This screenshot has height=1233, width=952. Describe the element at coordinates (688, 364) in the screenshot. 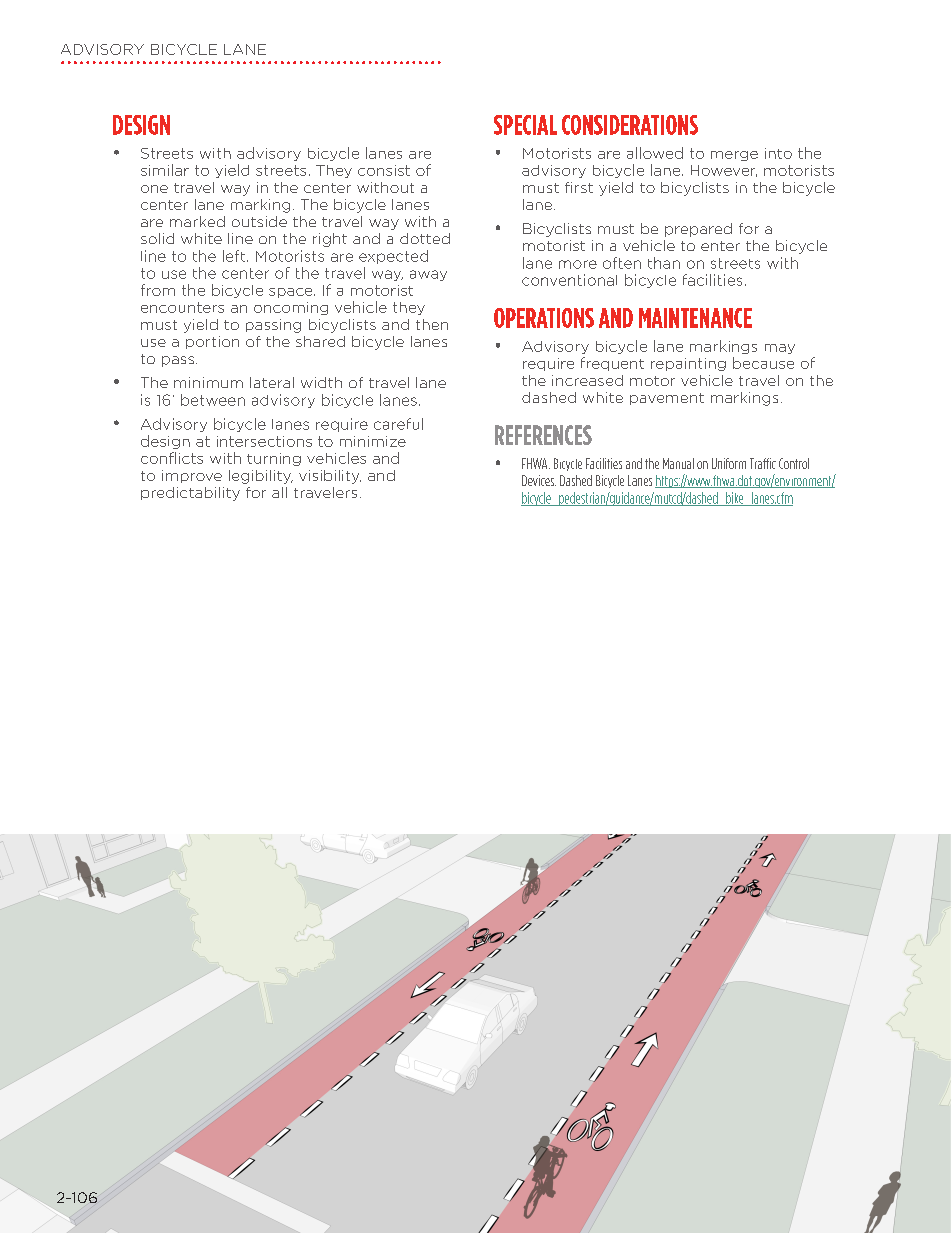

I see `repainting` at that location.
